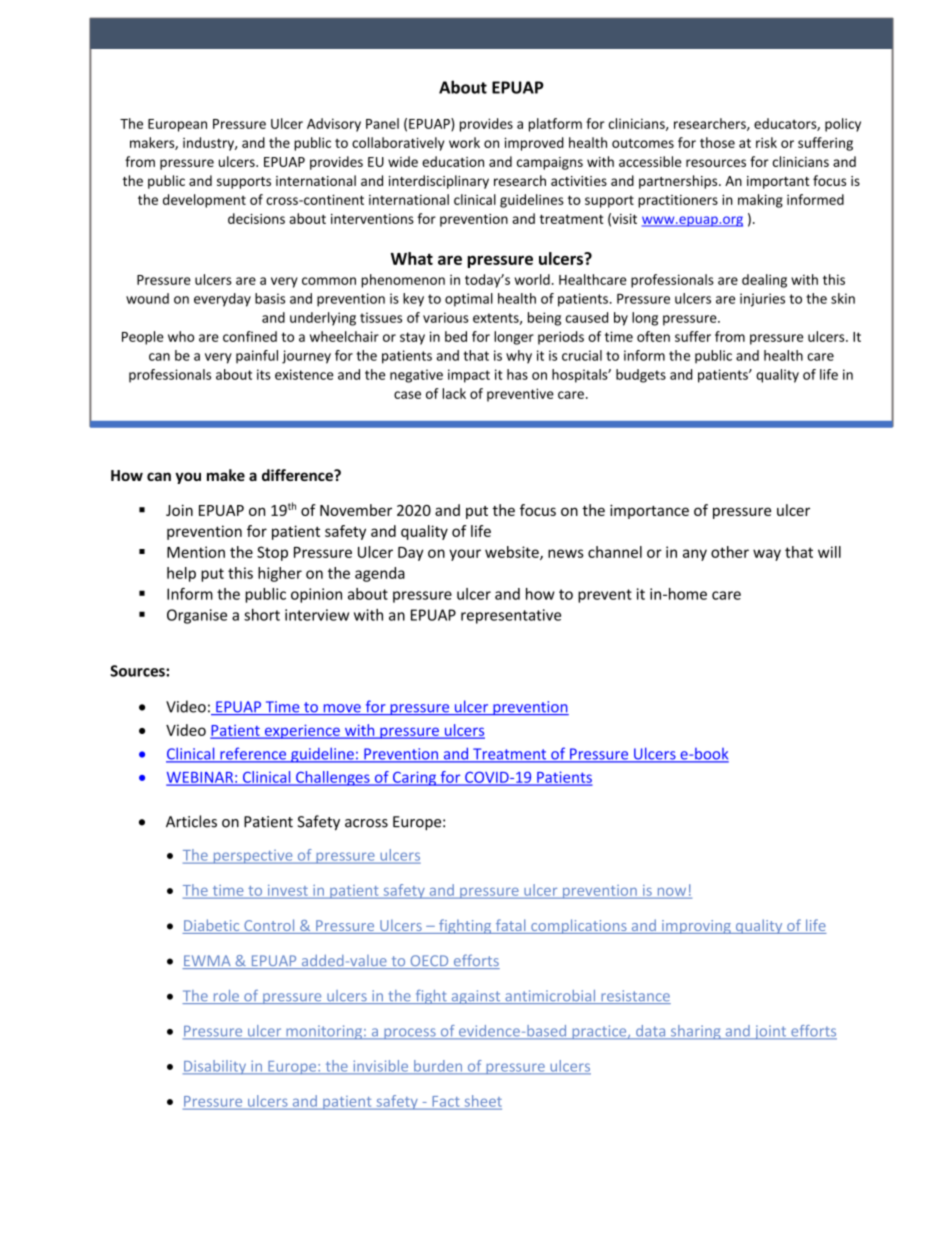  Describe the element at coordinates (464, 142) in the screenshot. I see `work` at that location.
